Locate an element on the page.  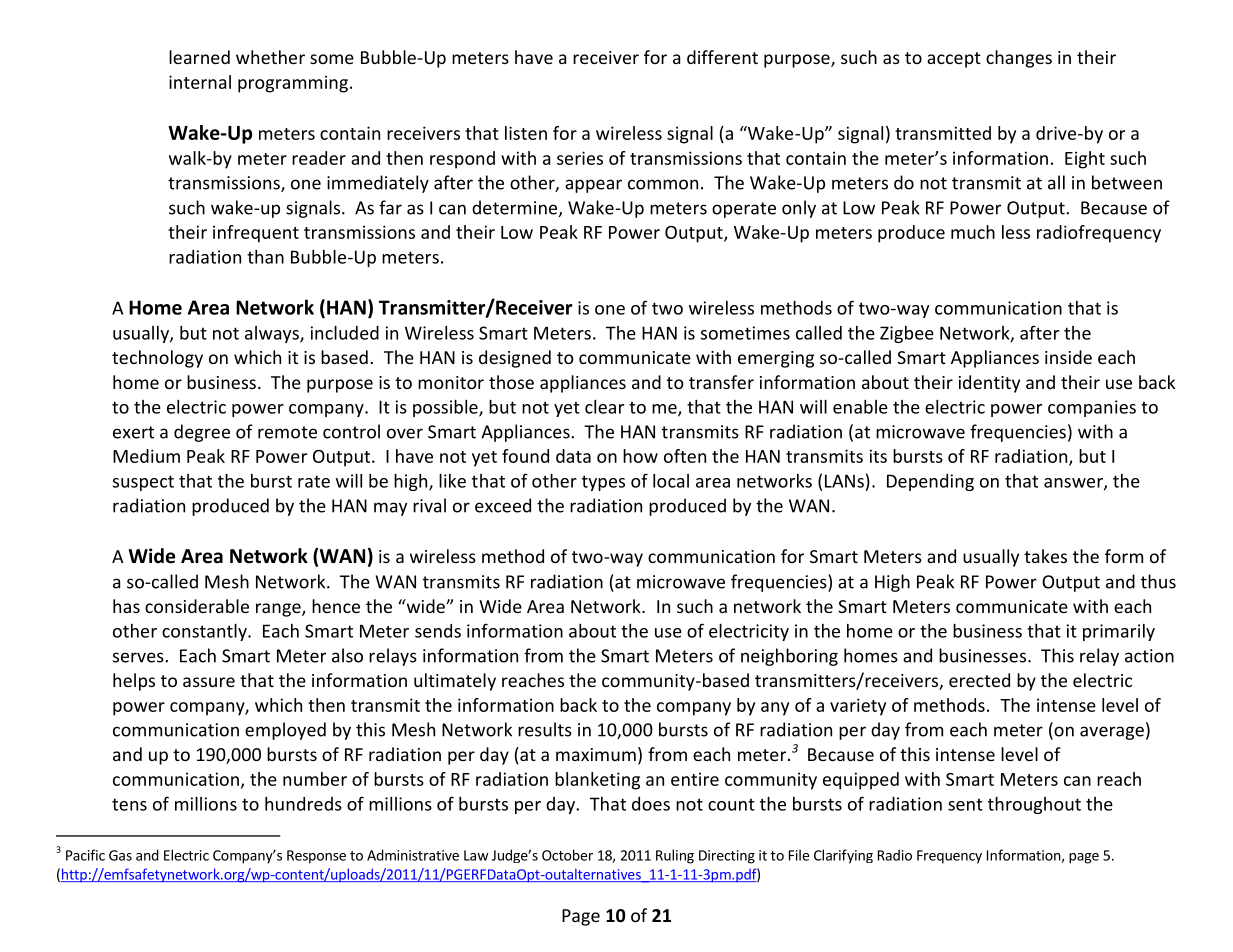
answer is located at coordinates (1074, 484).
